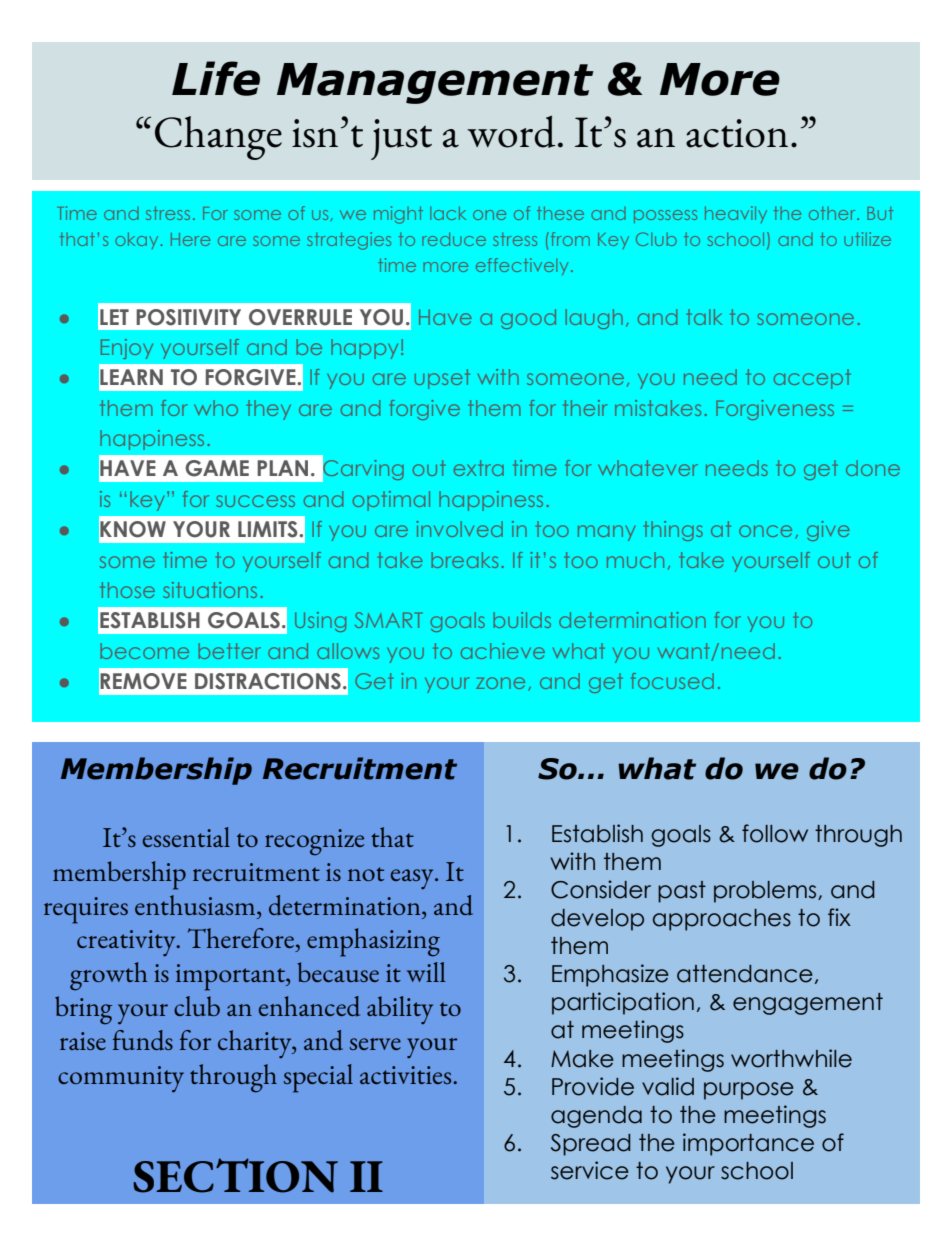 The height and width of the screenshot is (1233, 952). What do you see at coordinates (672, 681) in the screenshot?
I see `focused` at bounding box center [672, 681].
